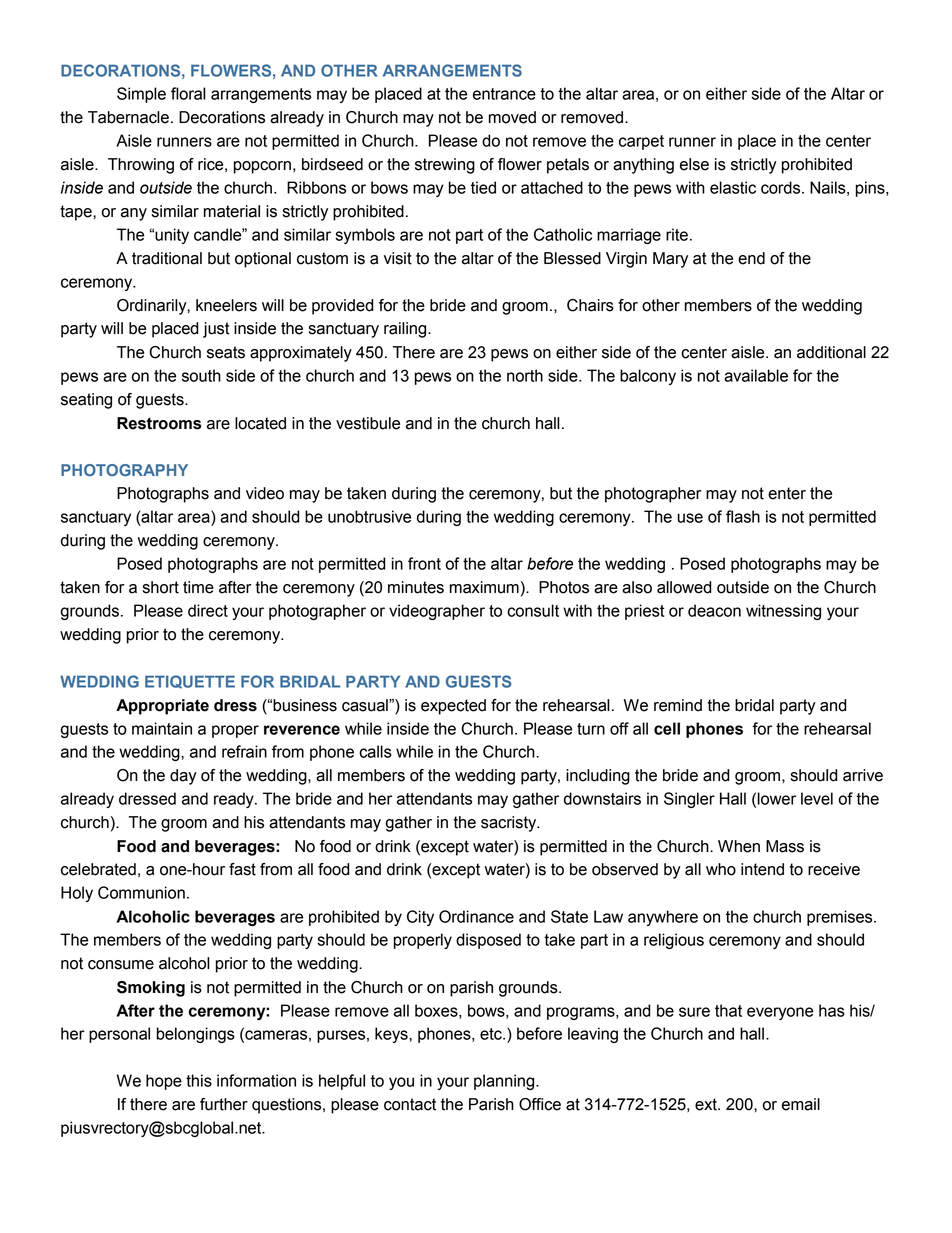  I want to click on cords, so click(782, 187).
